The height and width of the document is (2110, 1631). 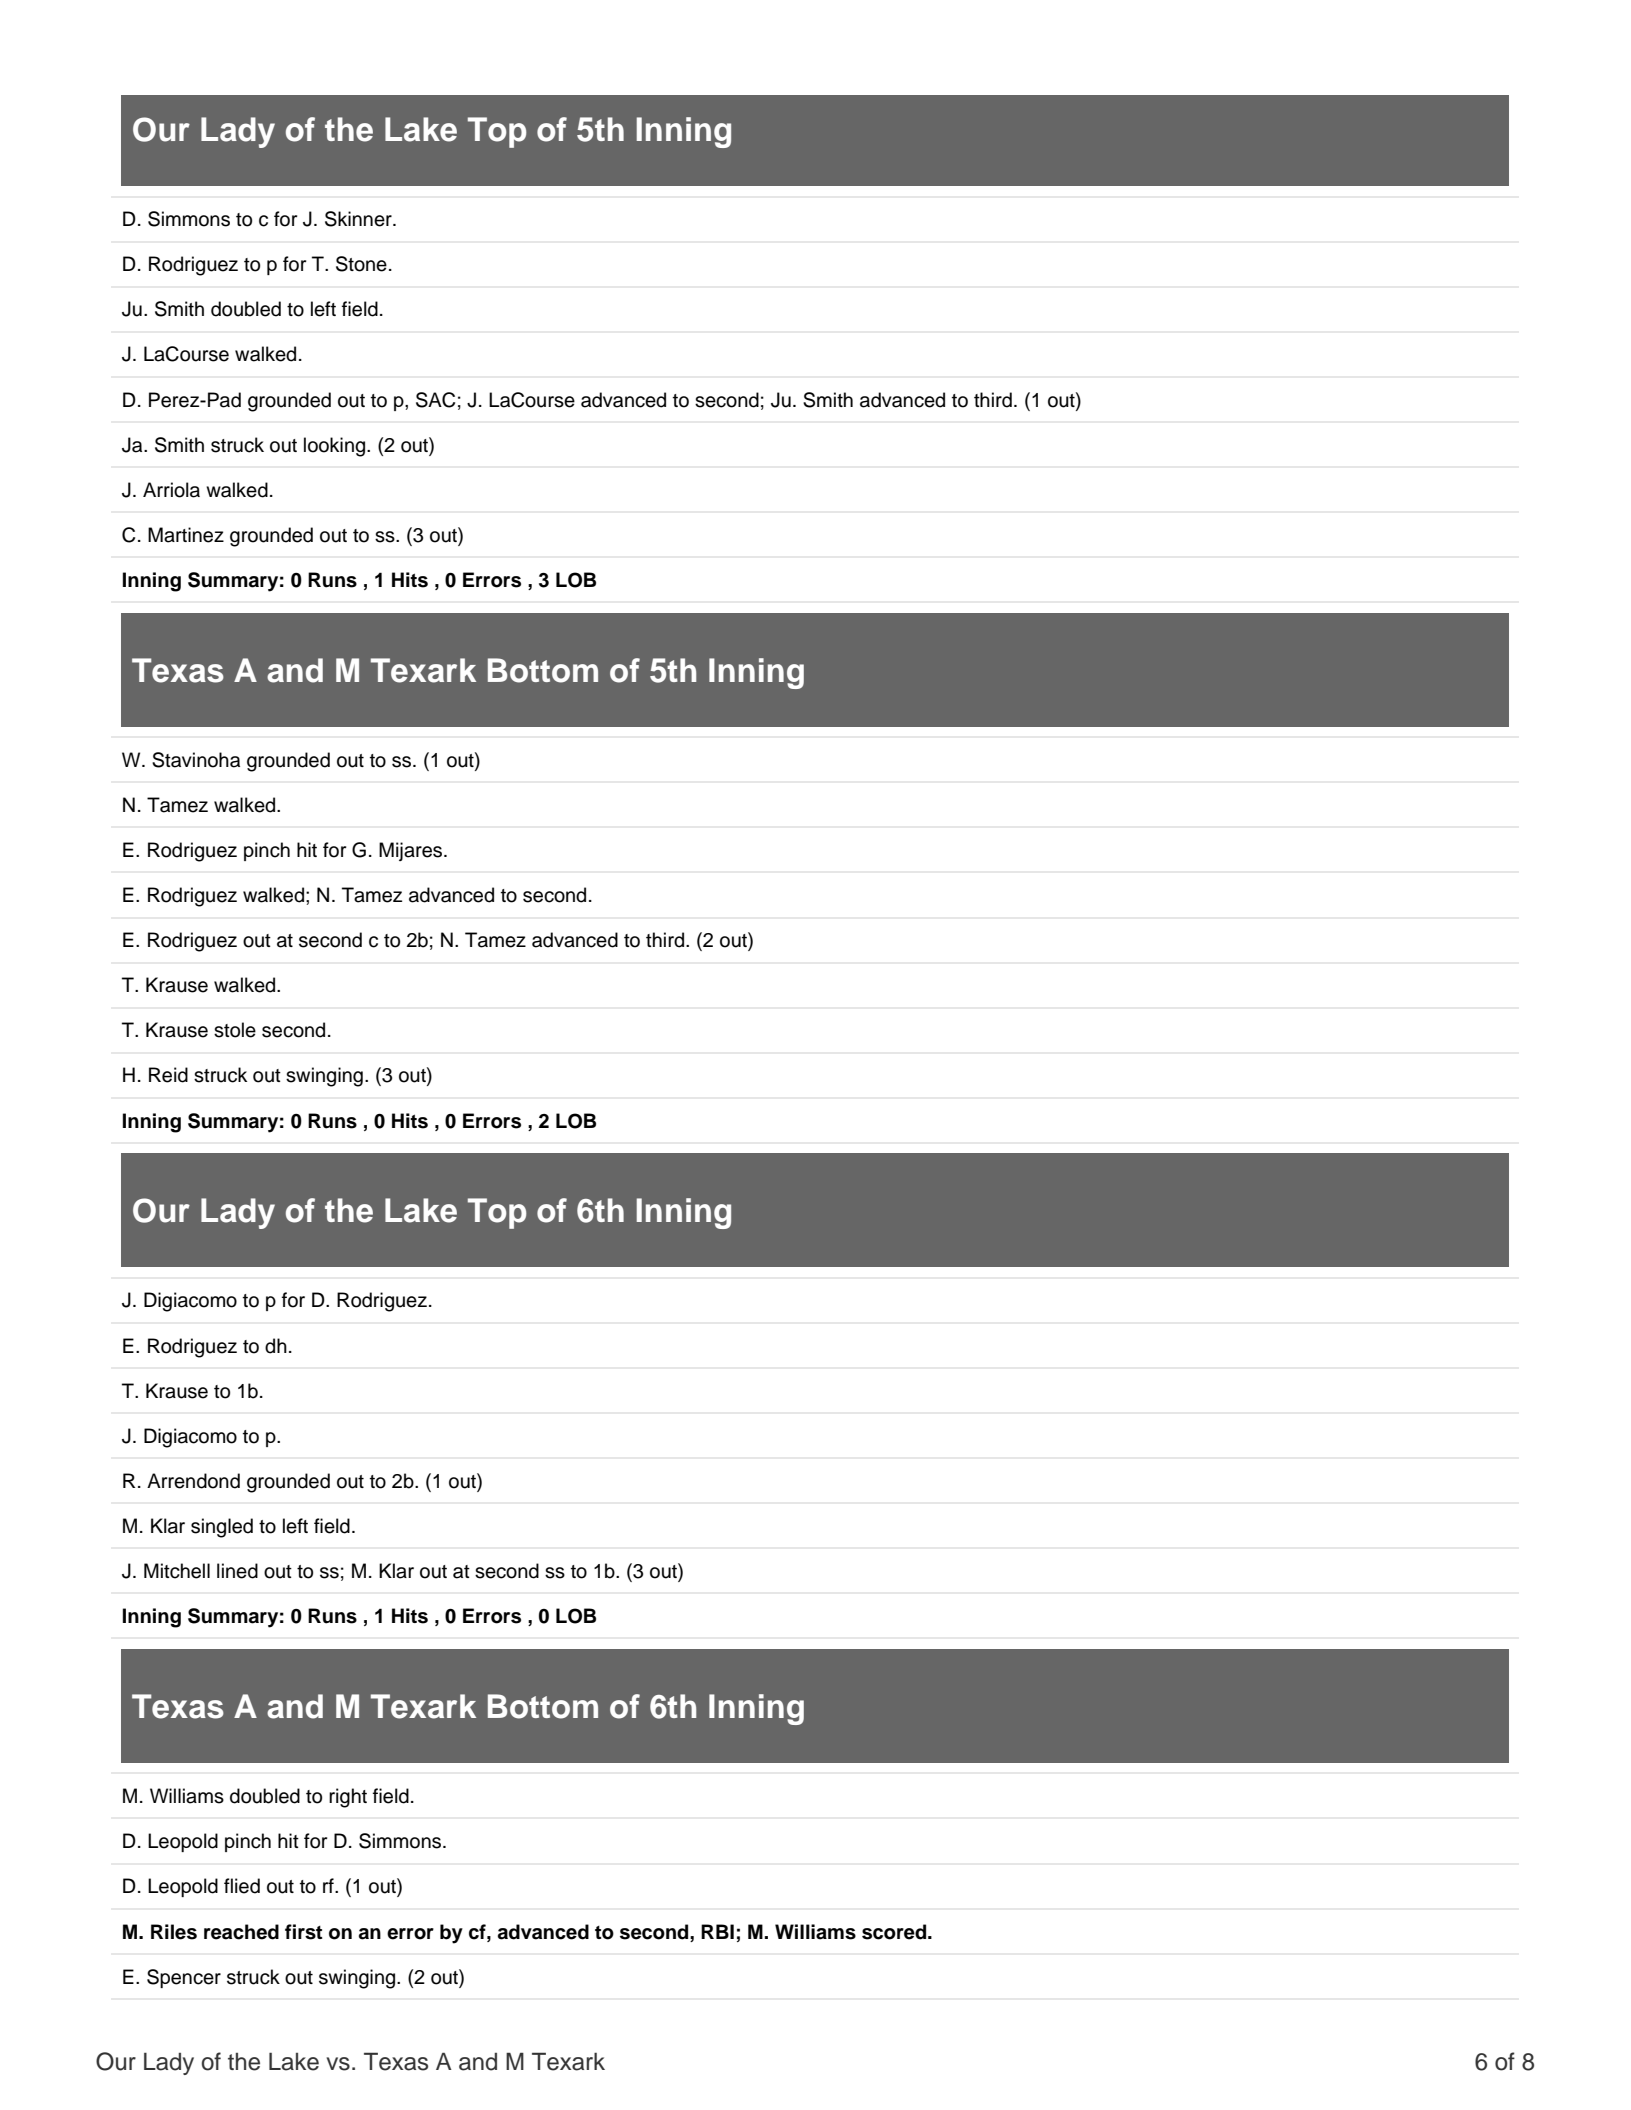 I want to click on Stone, so click(x=361, y=264).
